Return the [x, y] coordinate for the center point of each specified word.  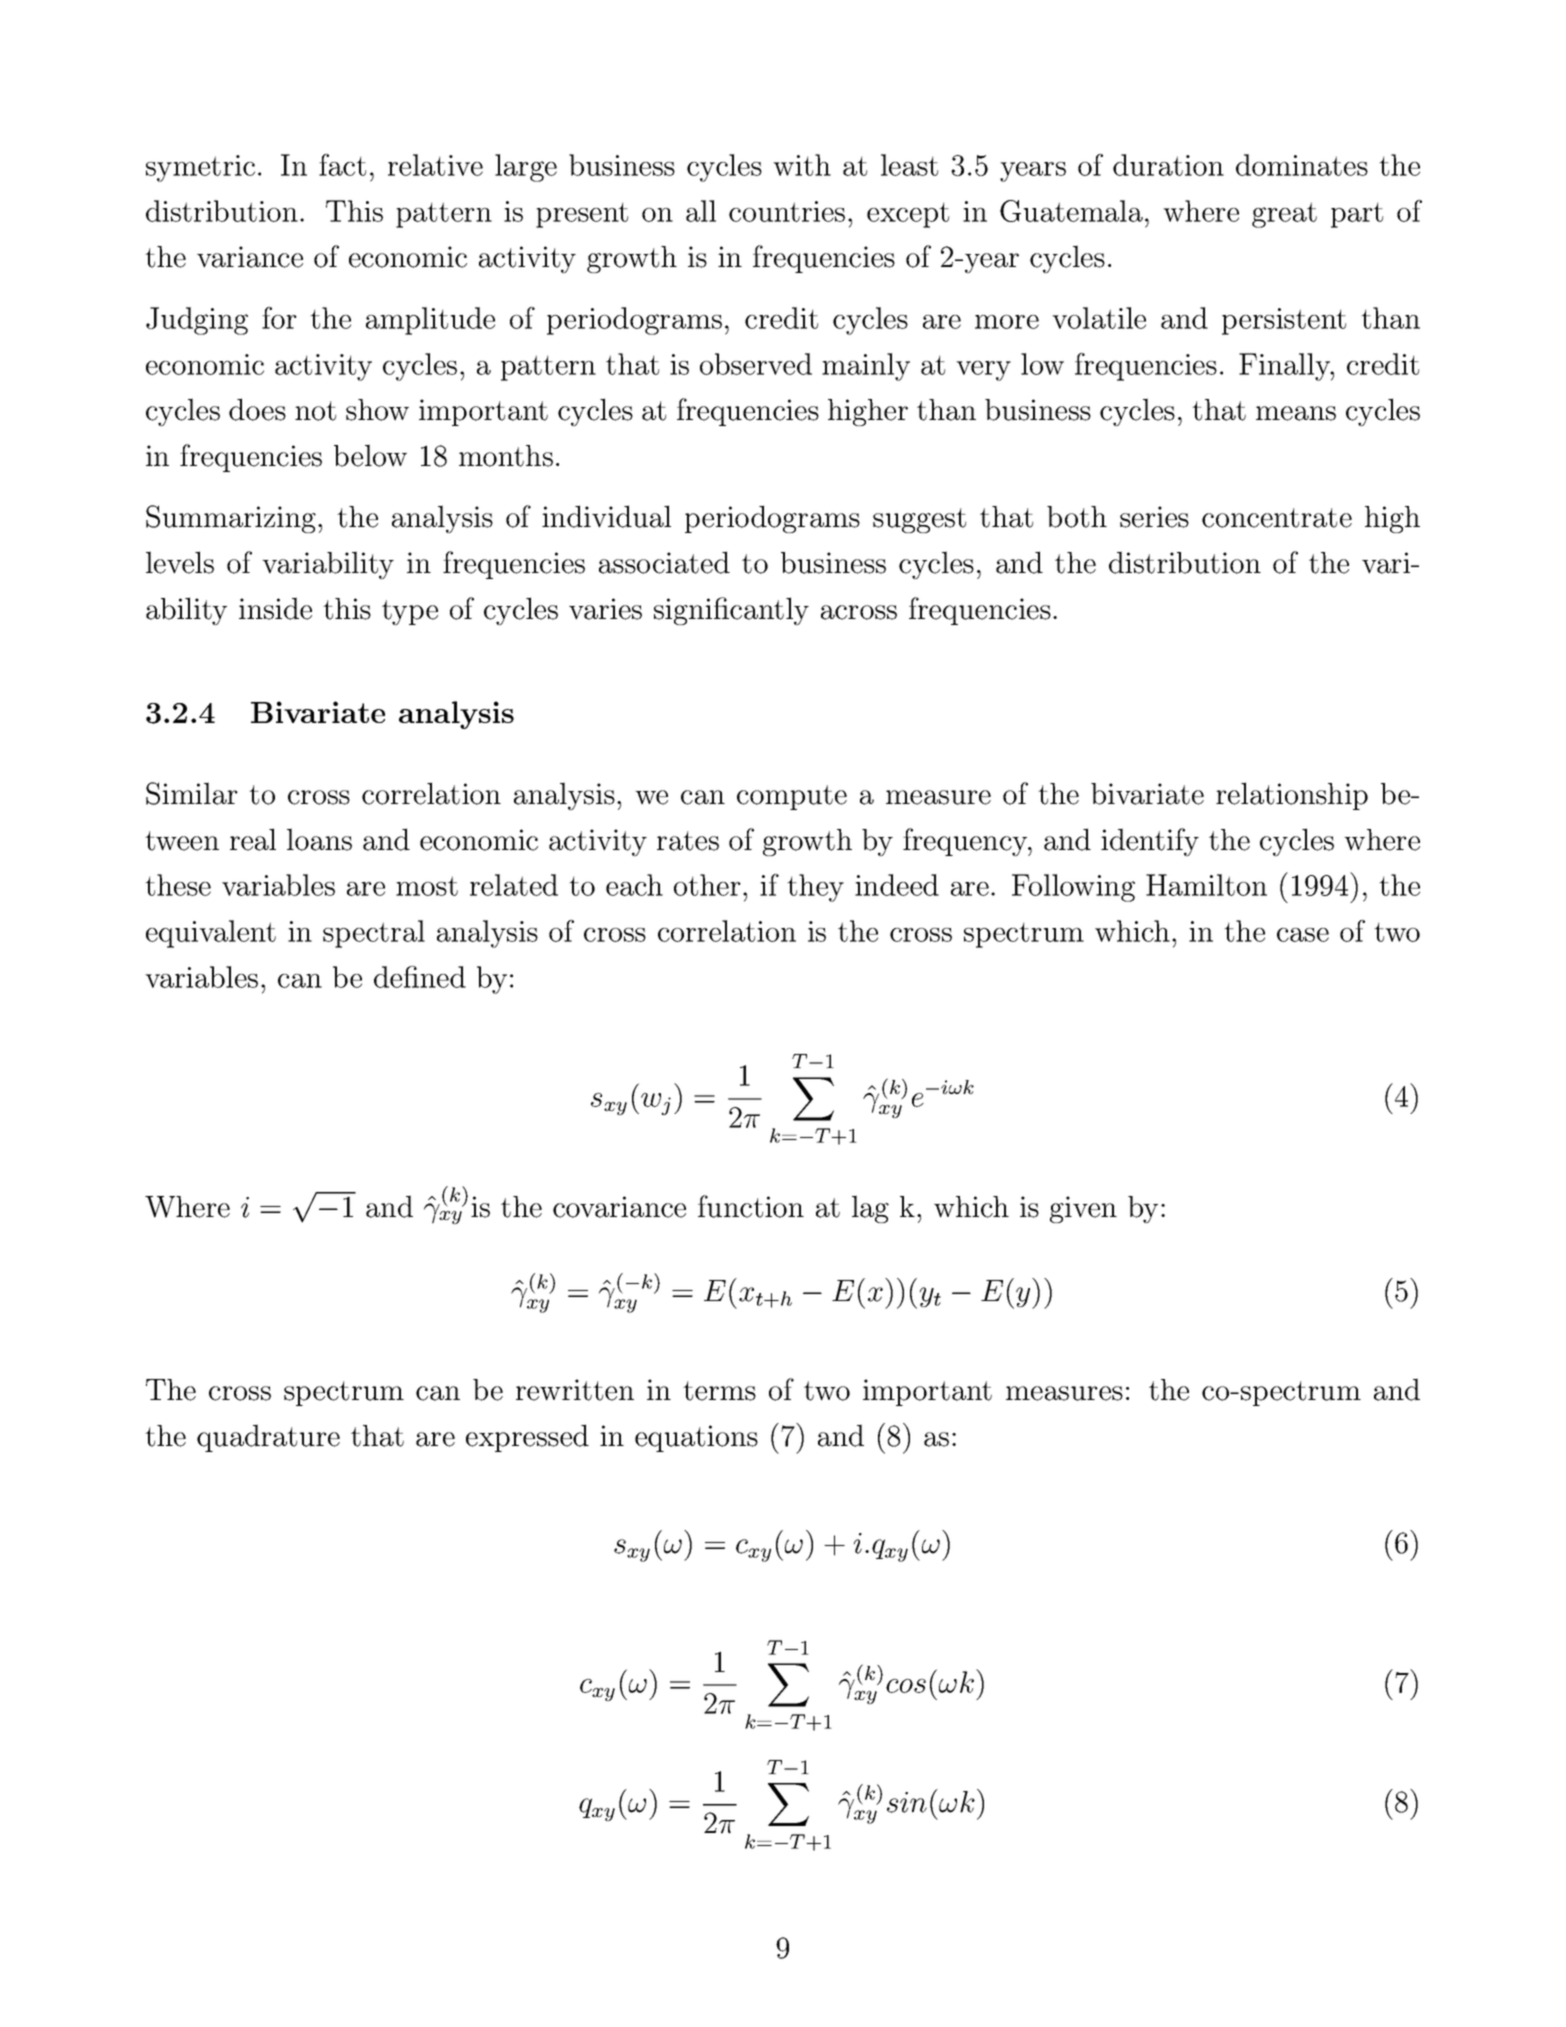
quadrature [268, 1438]
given [1083, 1209]
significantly [731, 611]
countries [787, 211]
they [815, 888]
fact [342, 165]
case [1303, 935]
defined [420, 977]
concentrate [1277, 518]
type [410, 612]
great [1284, 215]
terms [719, 1391]
